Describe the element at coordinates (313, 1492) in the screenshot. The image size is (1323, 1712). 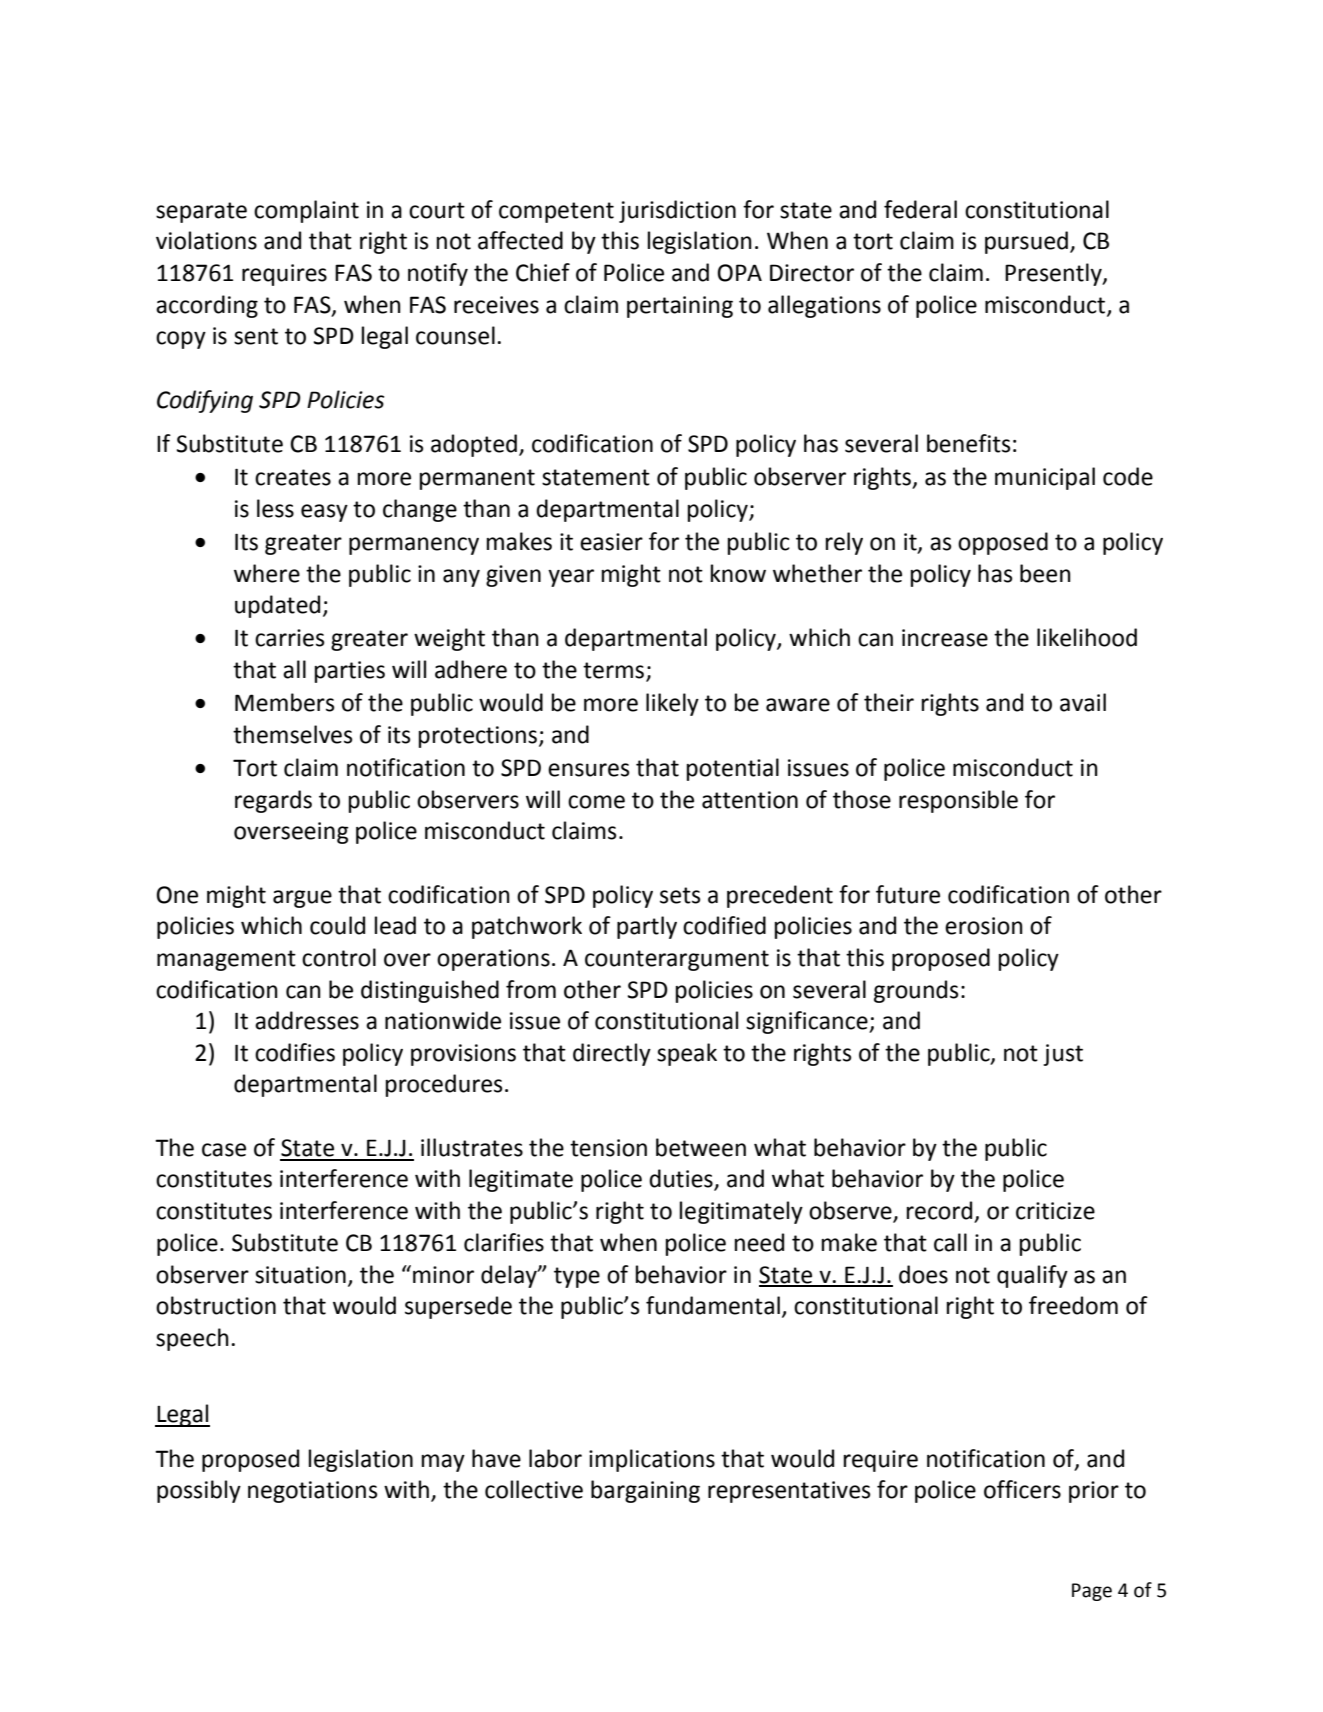
I see `negotiations` at that location.
